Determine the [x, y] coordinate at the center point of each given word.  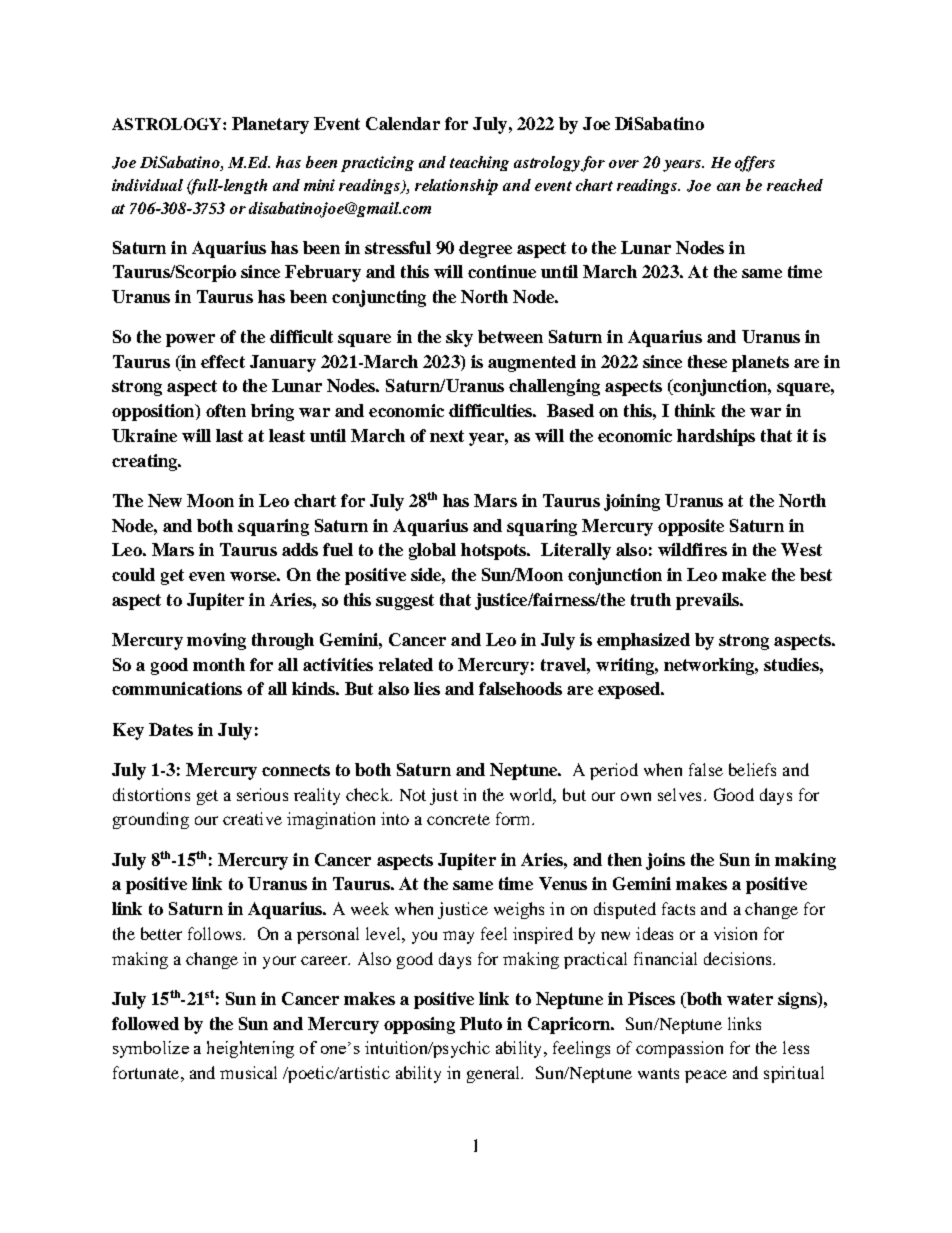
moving [216, 641]
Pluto [481, 1023]
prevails [708, 601]
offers [755, 164]
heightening [250, 1049]
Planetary [270, 125]
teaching [479, 163]
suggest [405, 602]
